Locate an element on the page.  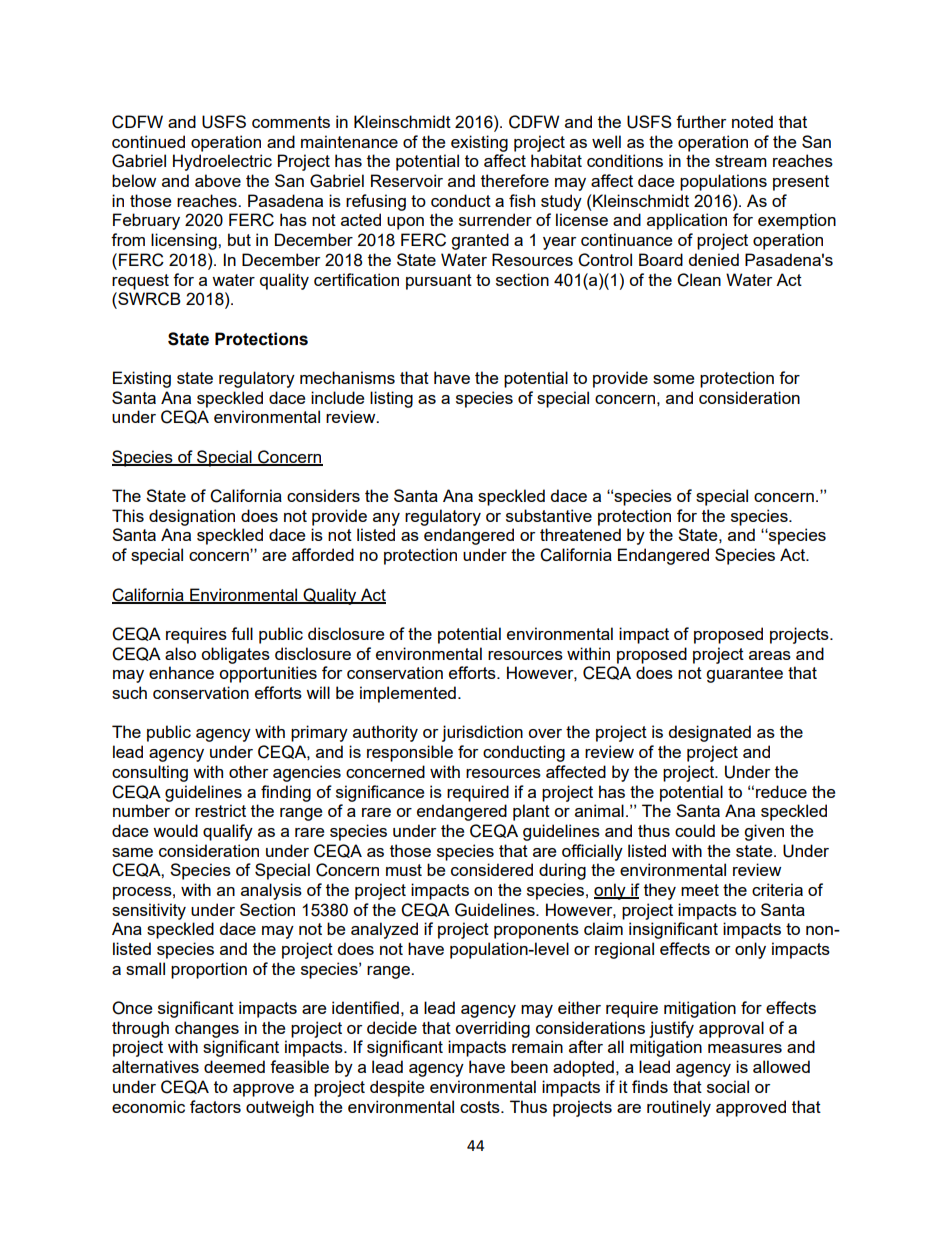
some is located at coordinates (673, 379).
